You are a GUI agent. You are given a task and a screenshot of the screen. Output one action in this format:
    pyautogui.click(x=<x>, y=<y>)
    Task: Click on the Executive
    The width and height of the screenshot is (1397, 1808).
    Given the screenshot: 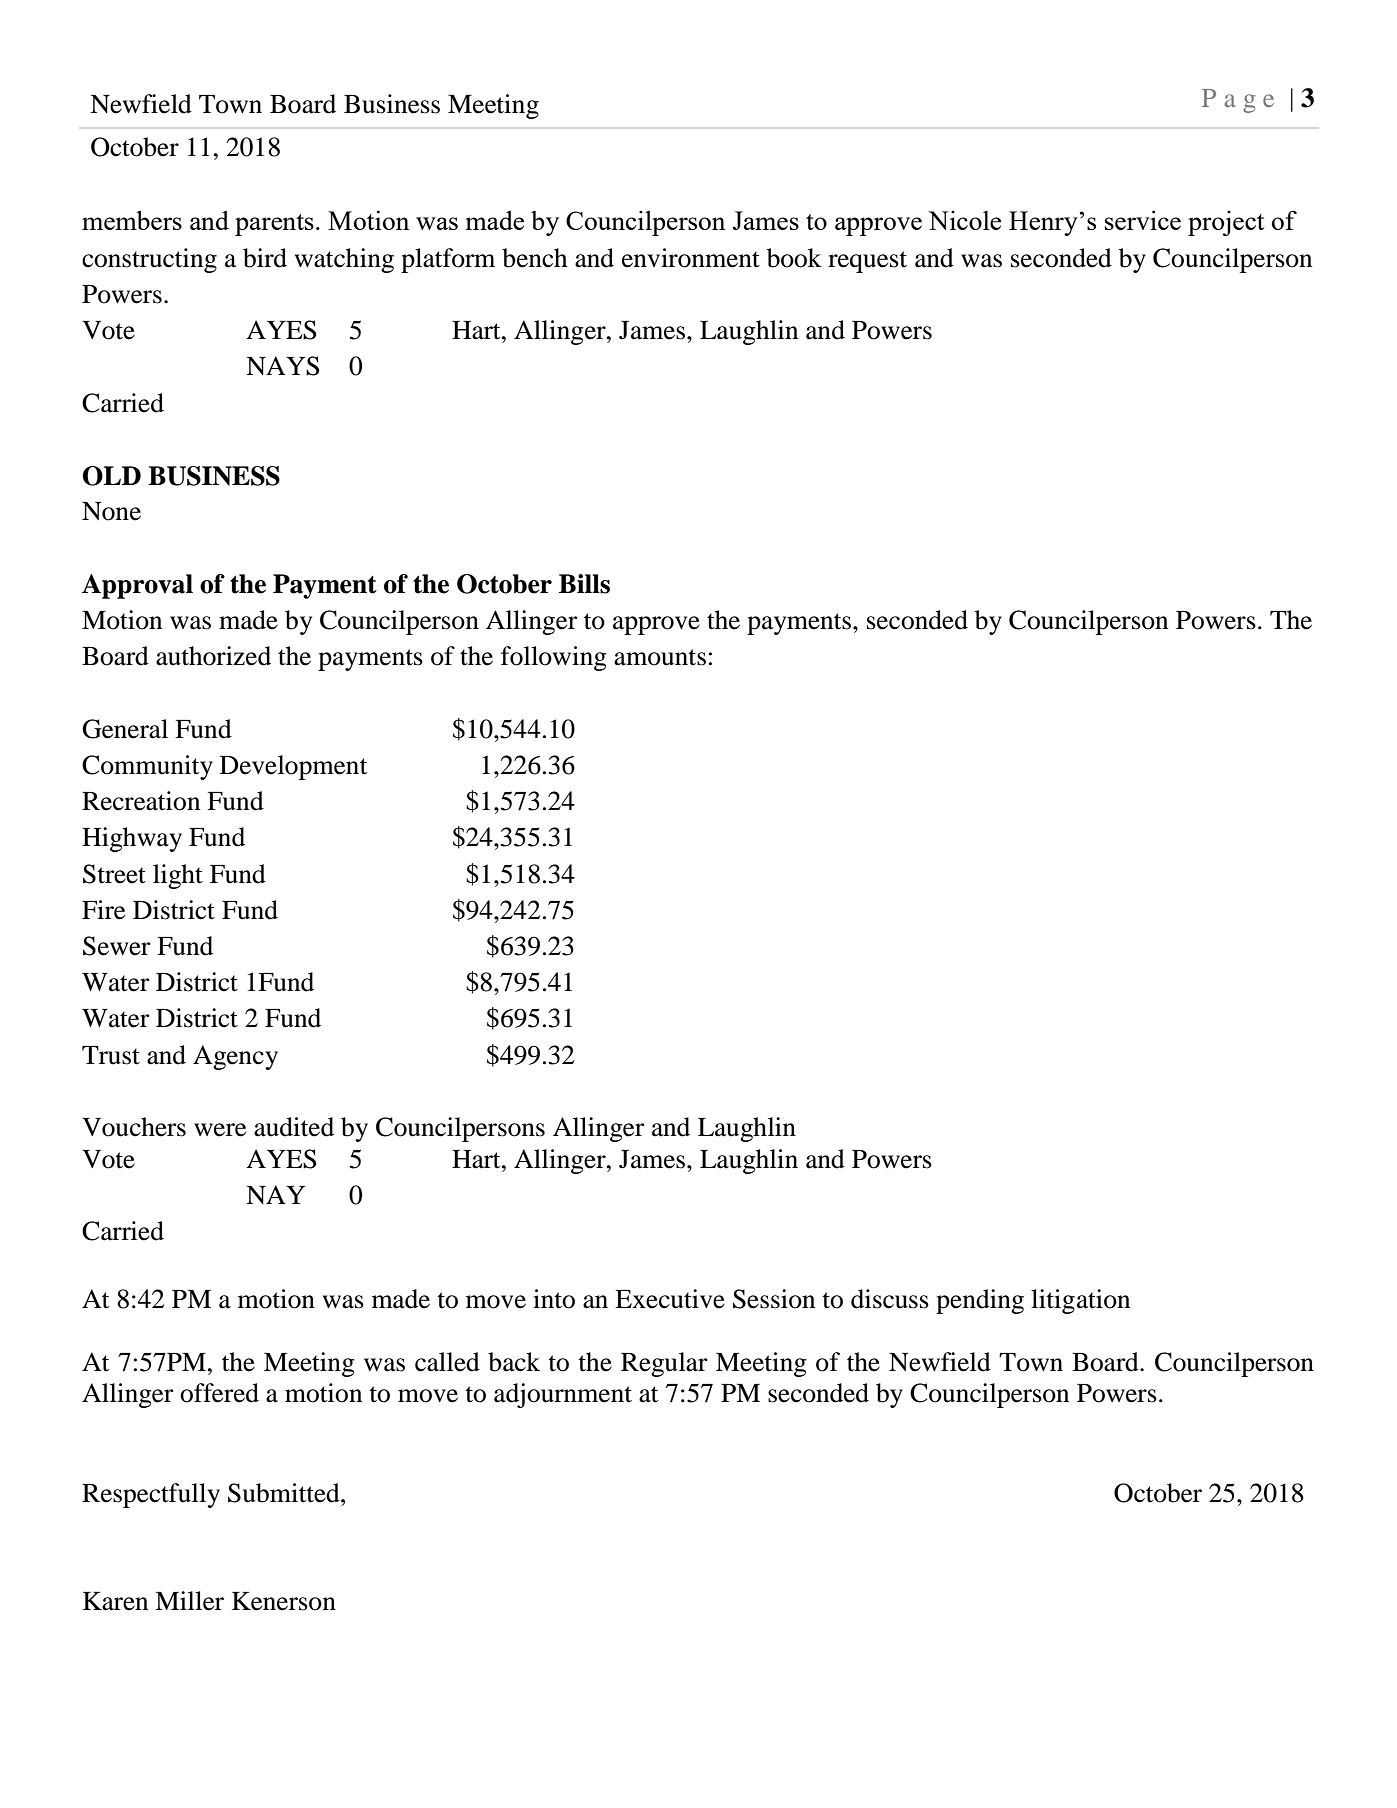 What is the action you would take?
    pyautogui.click(x=670, y=1299)
